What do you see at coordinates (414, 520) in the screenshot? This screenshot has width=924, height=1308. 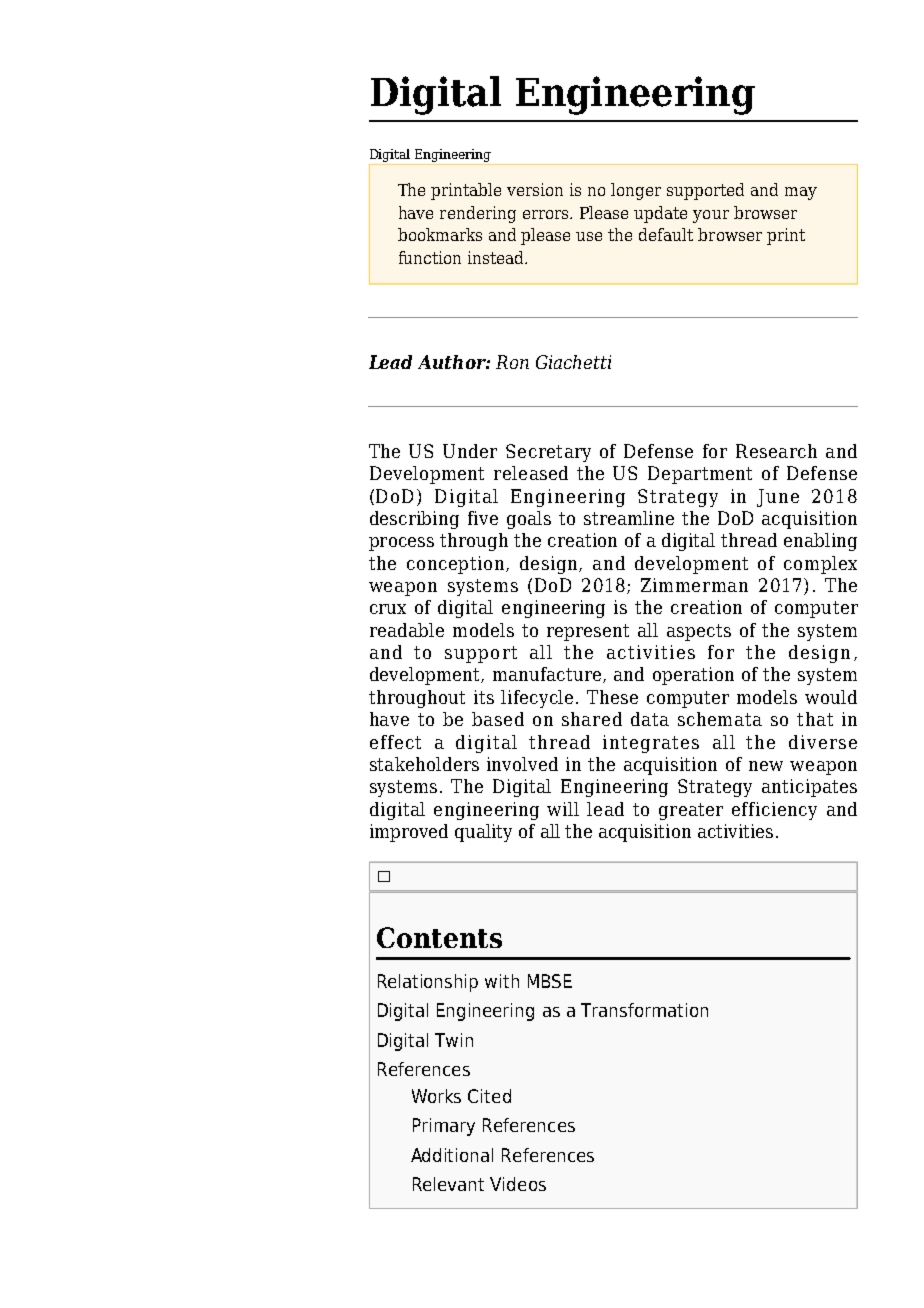 I see `describing` at bounding box center [414, 520].
